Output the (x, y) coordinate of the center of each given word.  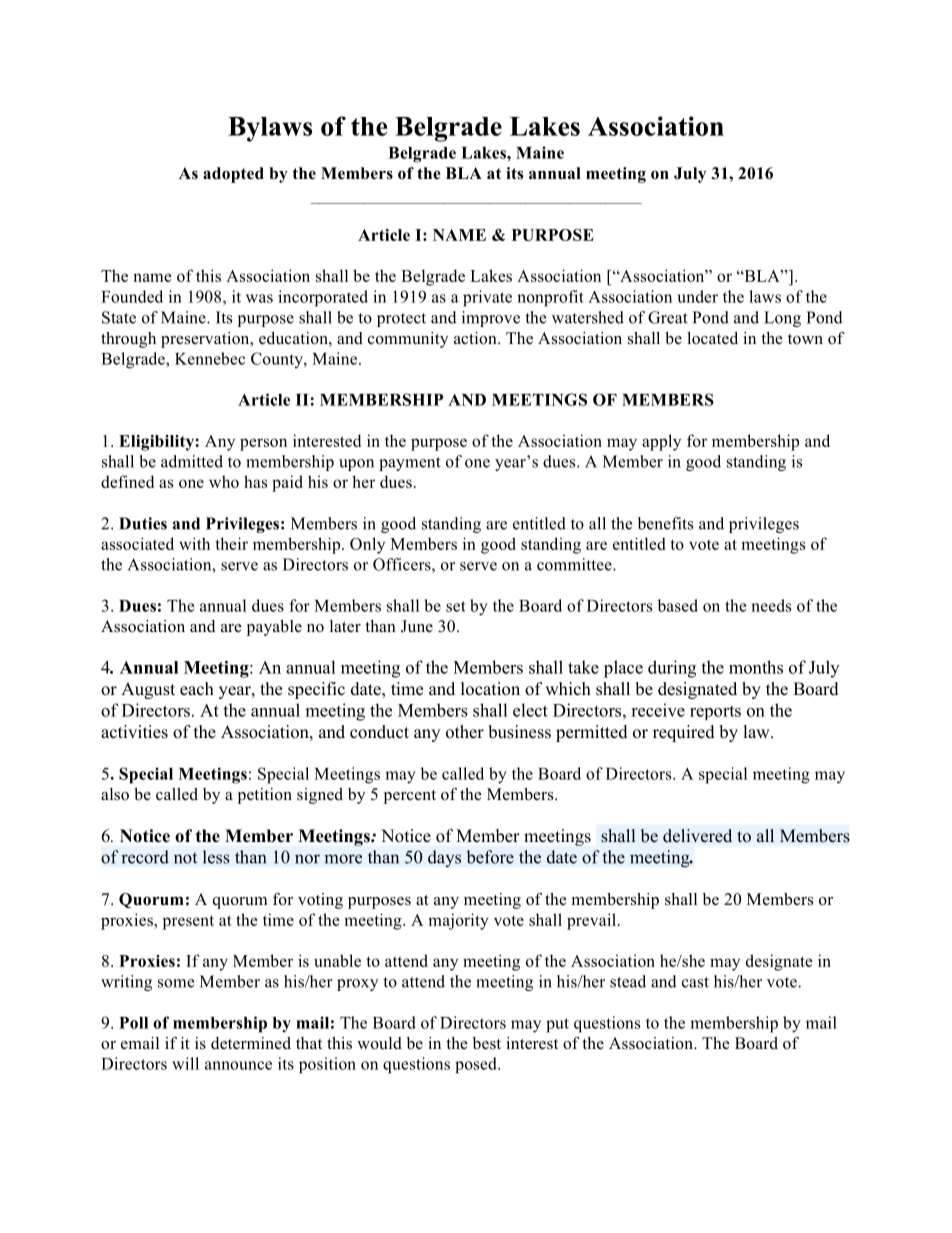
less (216, 857)
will (185, 1063)
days (444, 858)
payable (274, 628)
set (456, 606)
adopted (233, 175)
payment (410, 464)
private (487, 298)
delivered (697, 836)
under (697, 296)
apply (661, 442)
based (678, 605)
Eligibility (157, 443)
